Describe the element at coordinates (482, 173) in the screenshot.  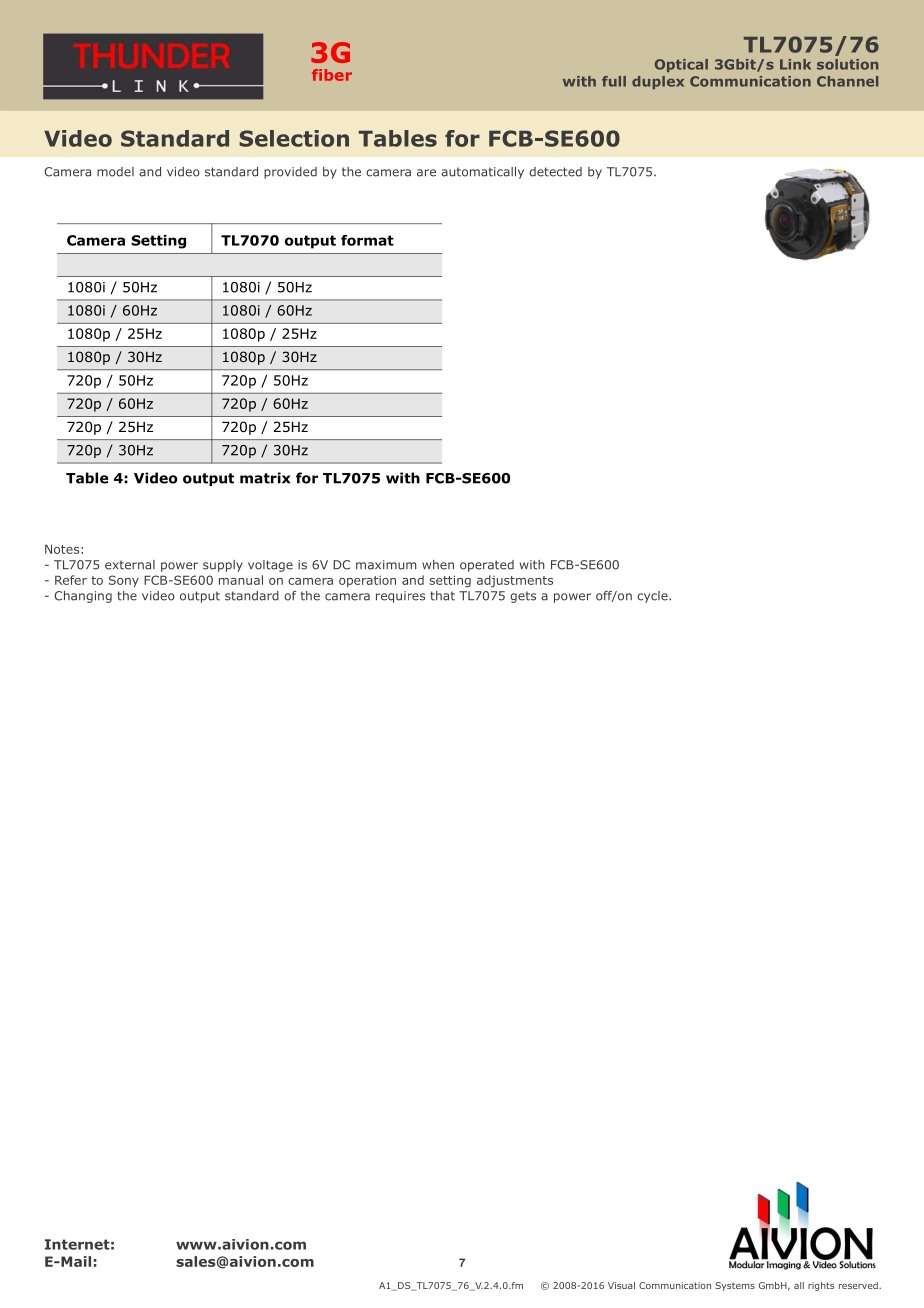
I see `automatically` at that location.
